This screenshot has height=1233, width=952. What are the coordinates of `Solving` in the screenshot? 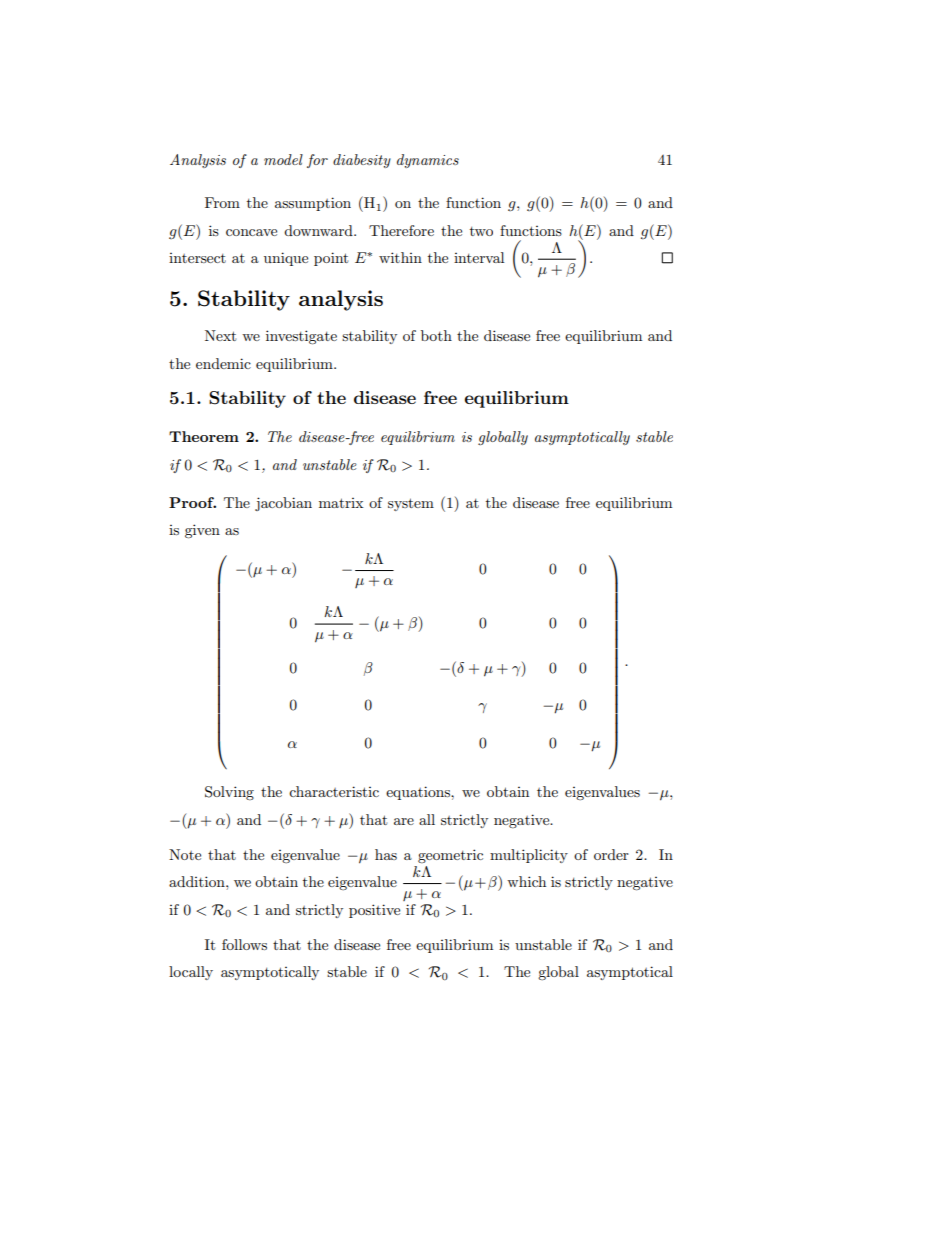 It's located at (229, 793).
